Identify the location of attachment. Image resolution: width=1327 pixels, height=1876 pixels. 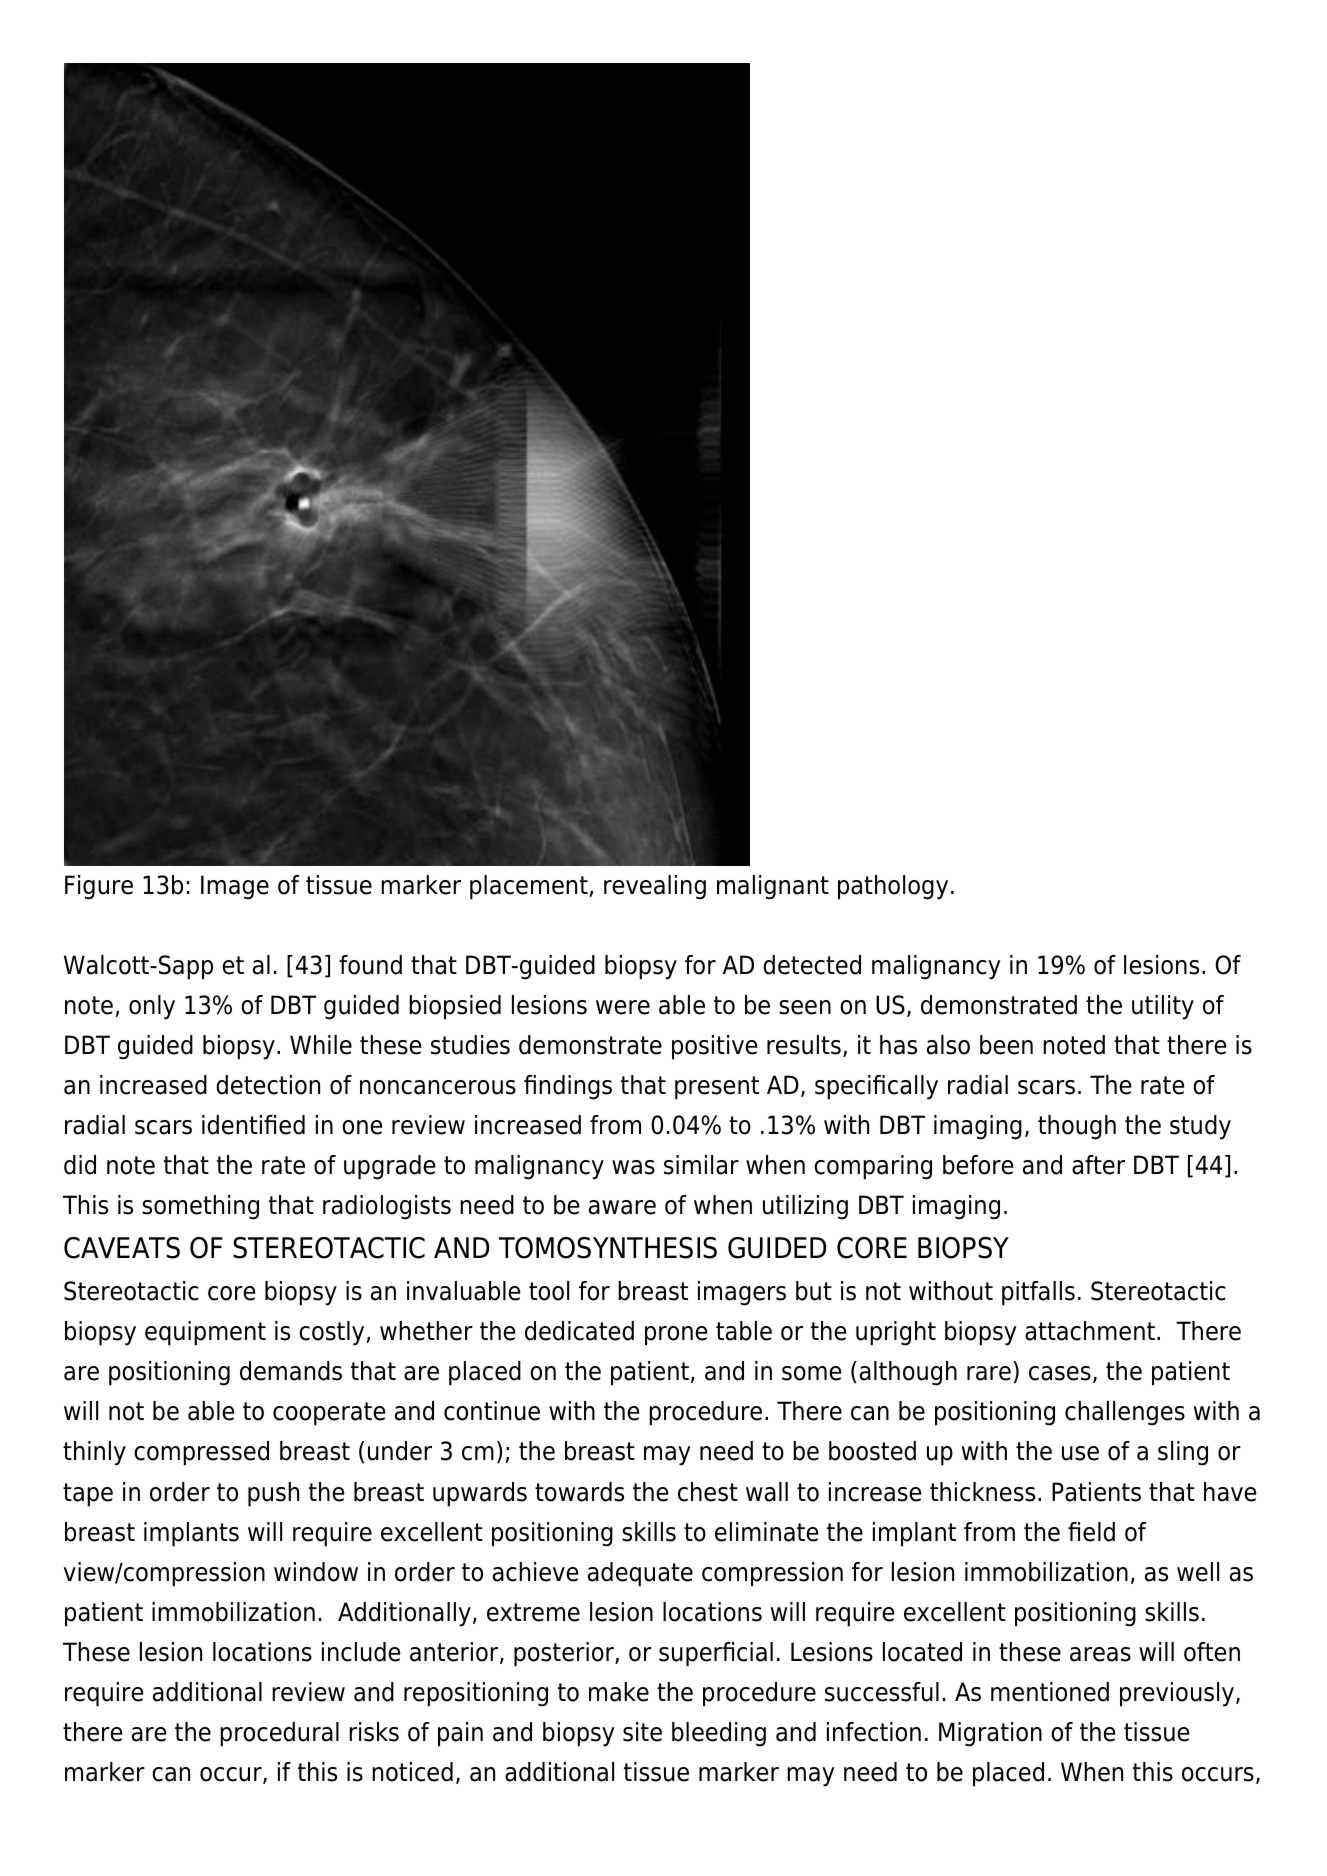
(1090, 1331).
